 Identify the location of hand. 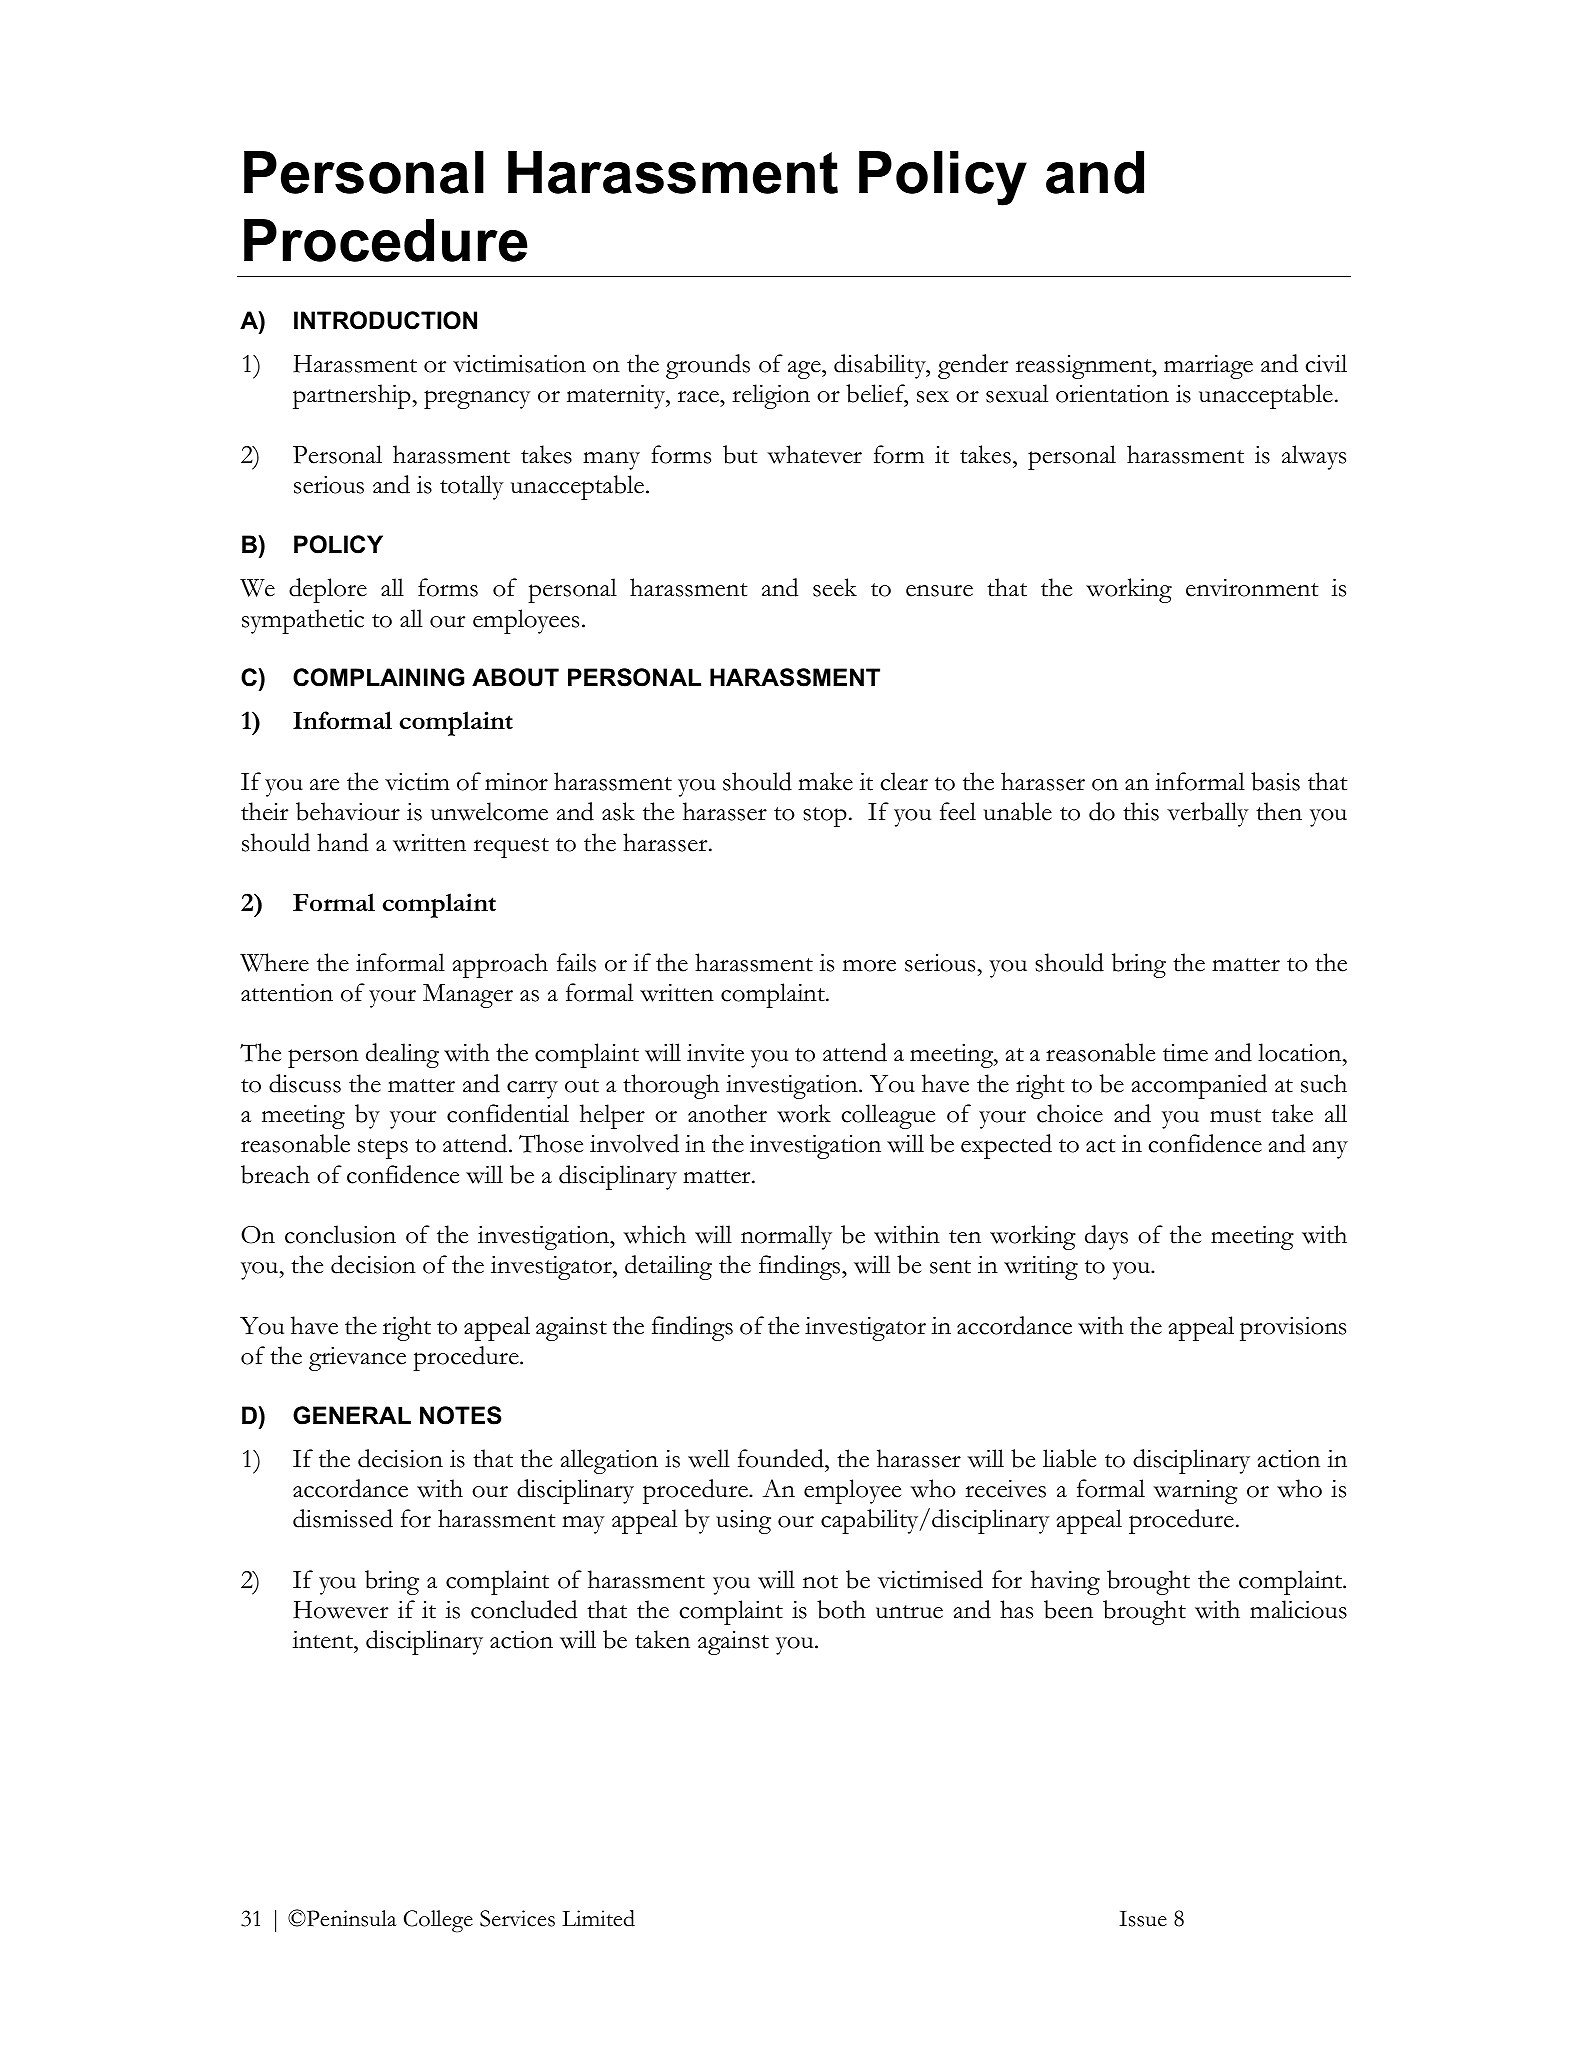
(342, 842).
